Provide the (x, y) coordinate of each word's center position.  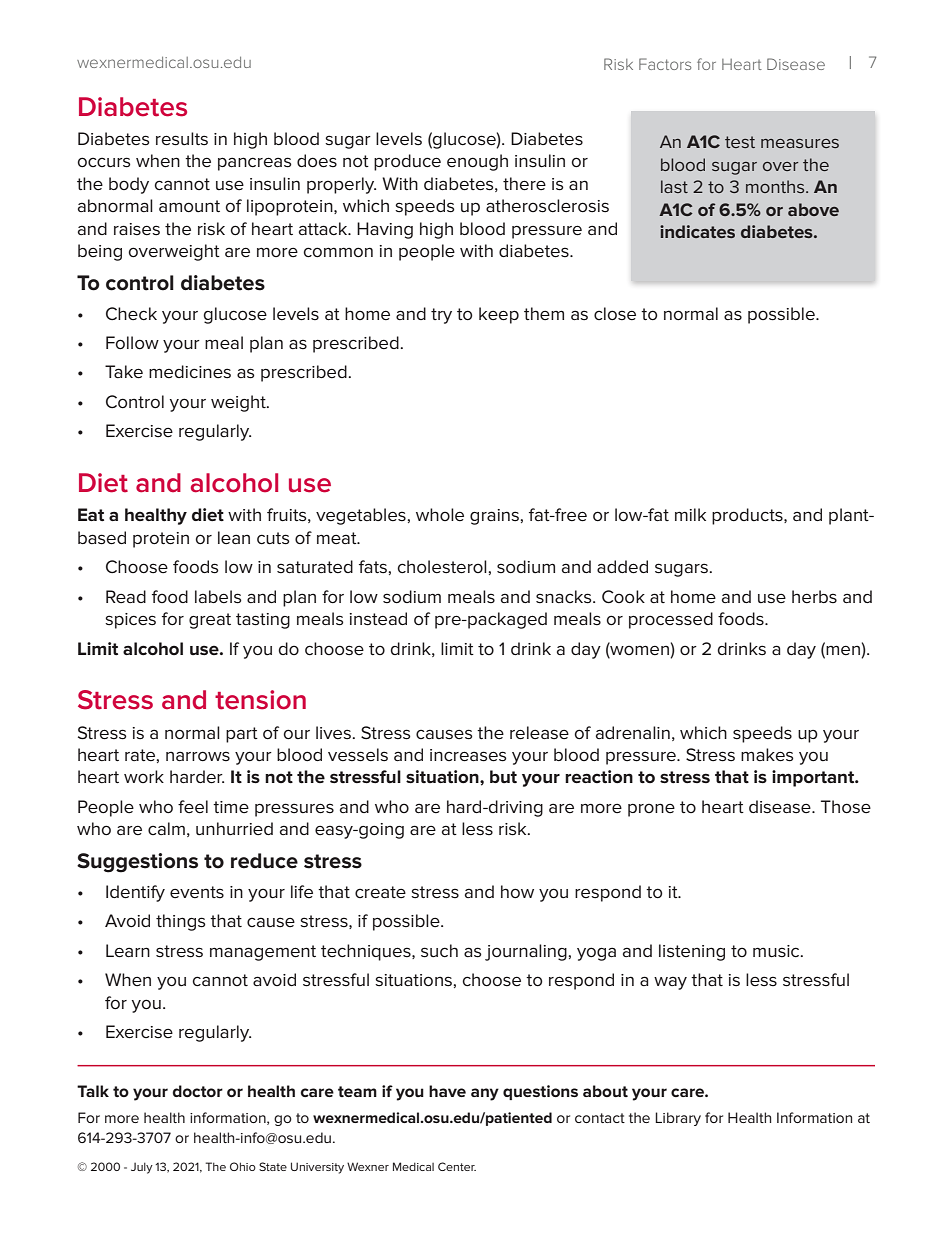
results (182, 139)
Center (457, 1166)
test (740, 142)
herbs (814, 596)
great (210, 621)
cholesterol (442, 567)
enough (477, 162)
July (142, 1168)
